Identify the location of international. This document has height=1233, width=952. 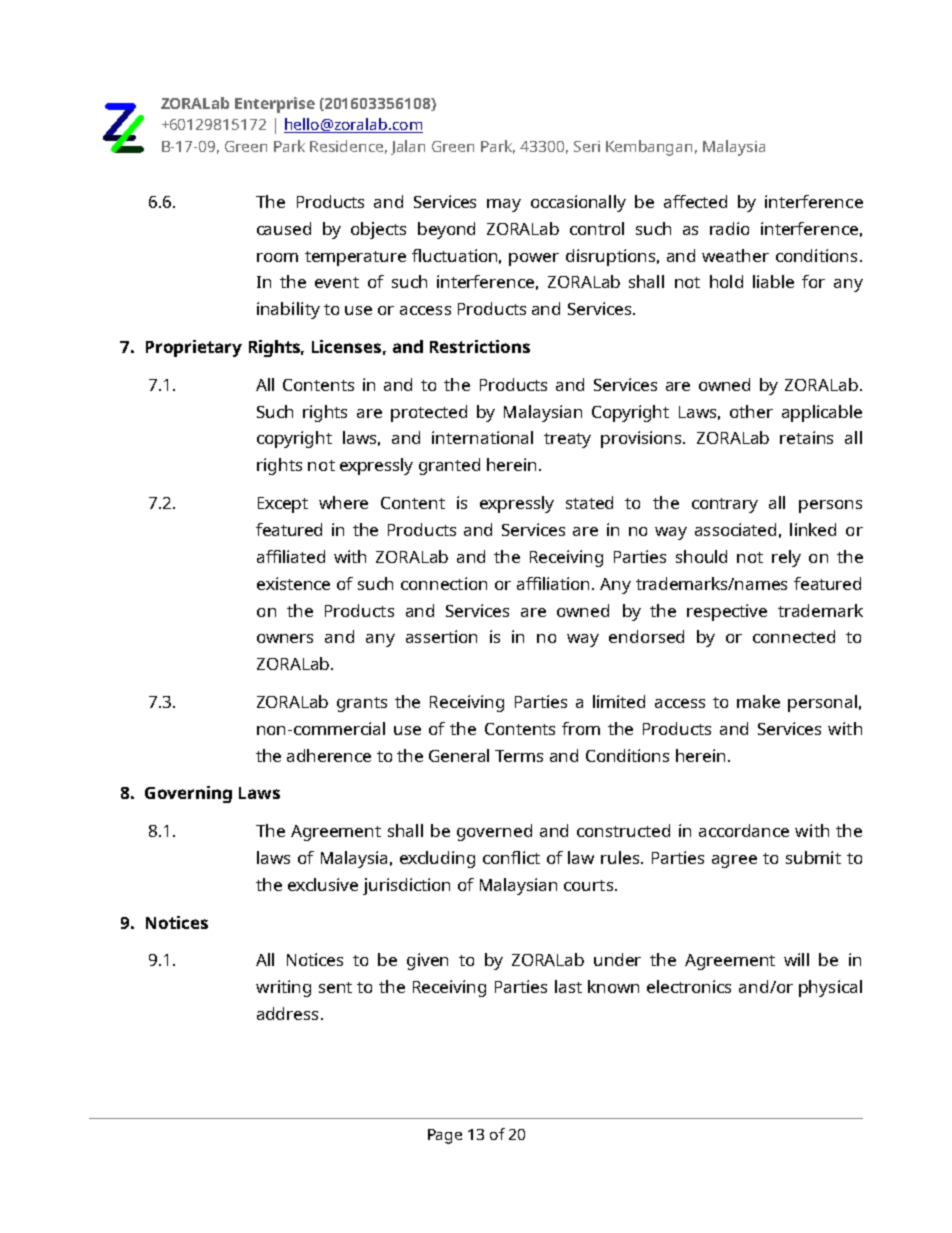
(482, 437).
